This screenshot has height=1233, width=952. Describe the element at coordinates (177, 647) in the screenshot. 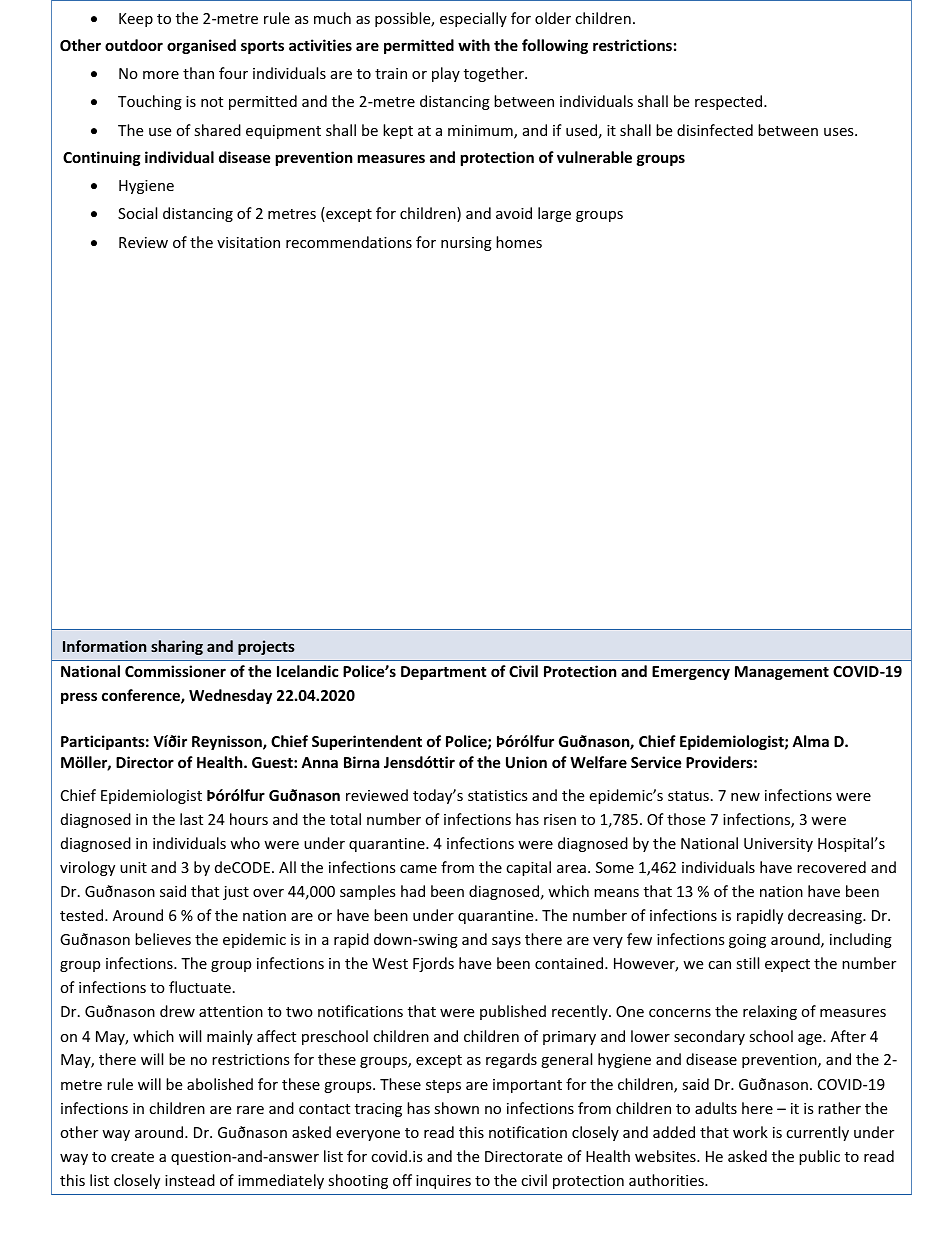

I see `sharing` at that location.
